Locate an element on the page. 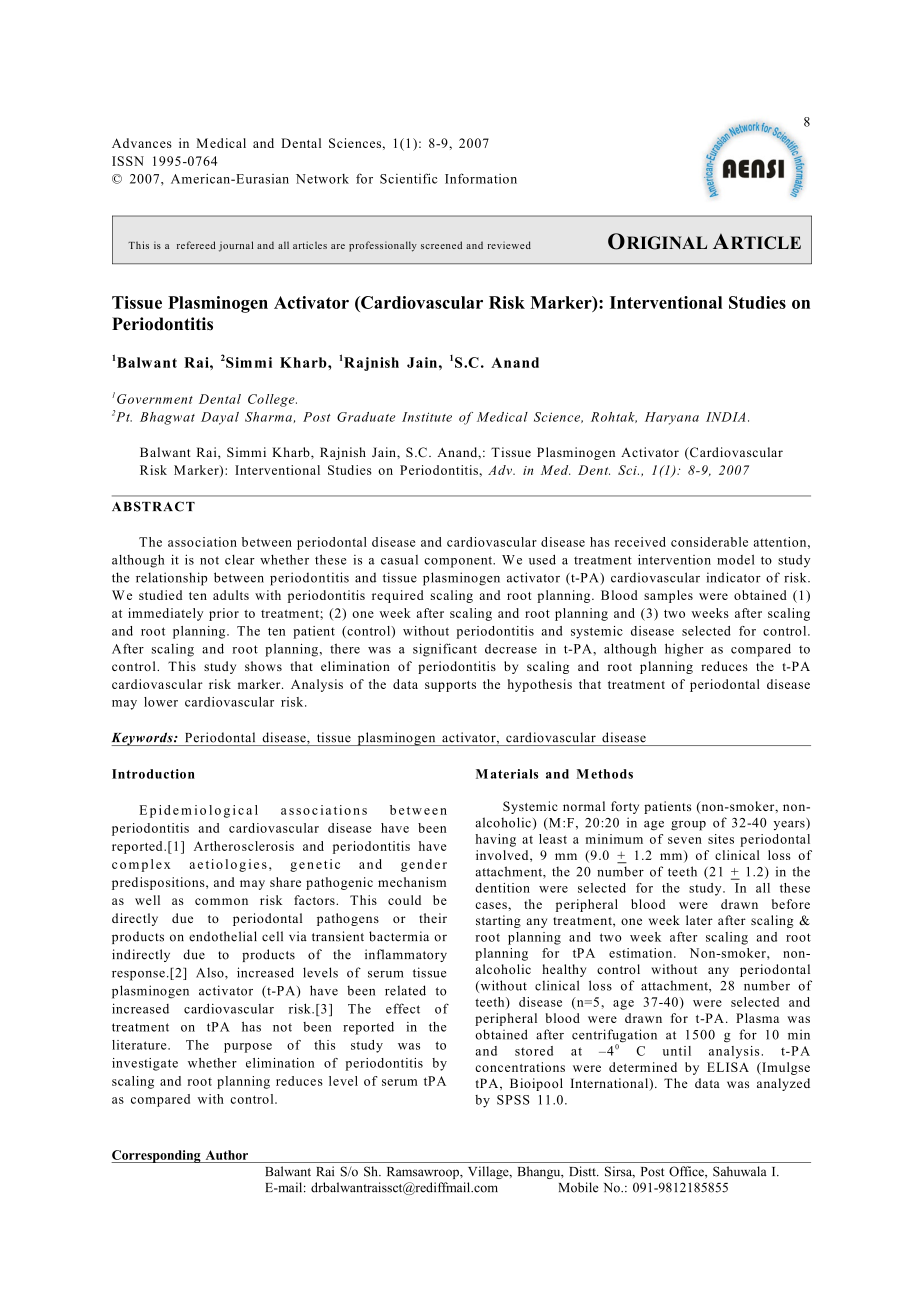  Introduction is located at coordinates (153, 774).
